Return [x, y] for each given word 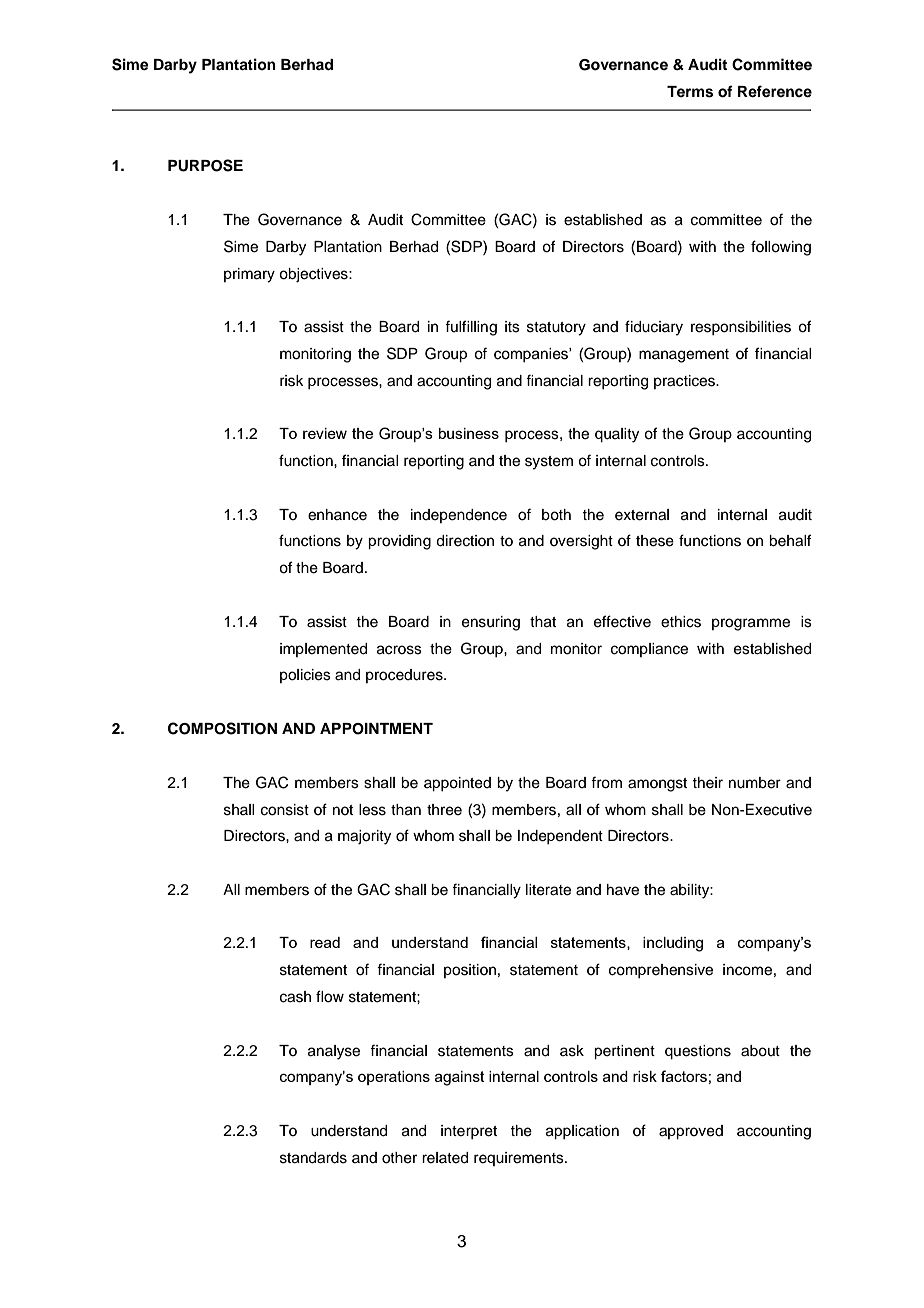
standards [313, 1158]
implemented [323, 650]
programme [751, 624]
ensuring [491, 623]
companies [532, 355]
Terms [690, 92]
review [325, 433]
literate [548, 890]
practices [685, 382]
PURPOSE [205, 165]
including [673, 944]
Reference [775, 91]
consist [285, 810]
